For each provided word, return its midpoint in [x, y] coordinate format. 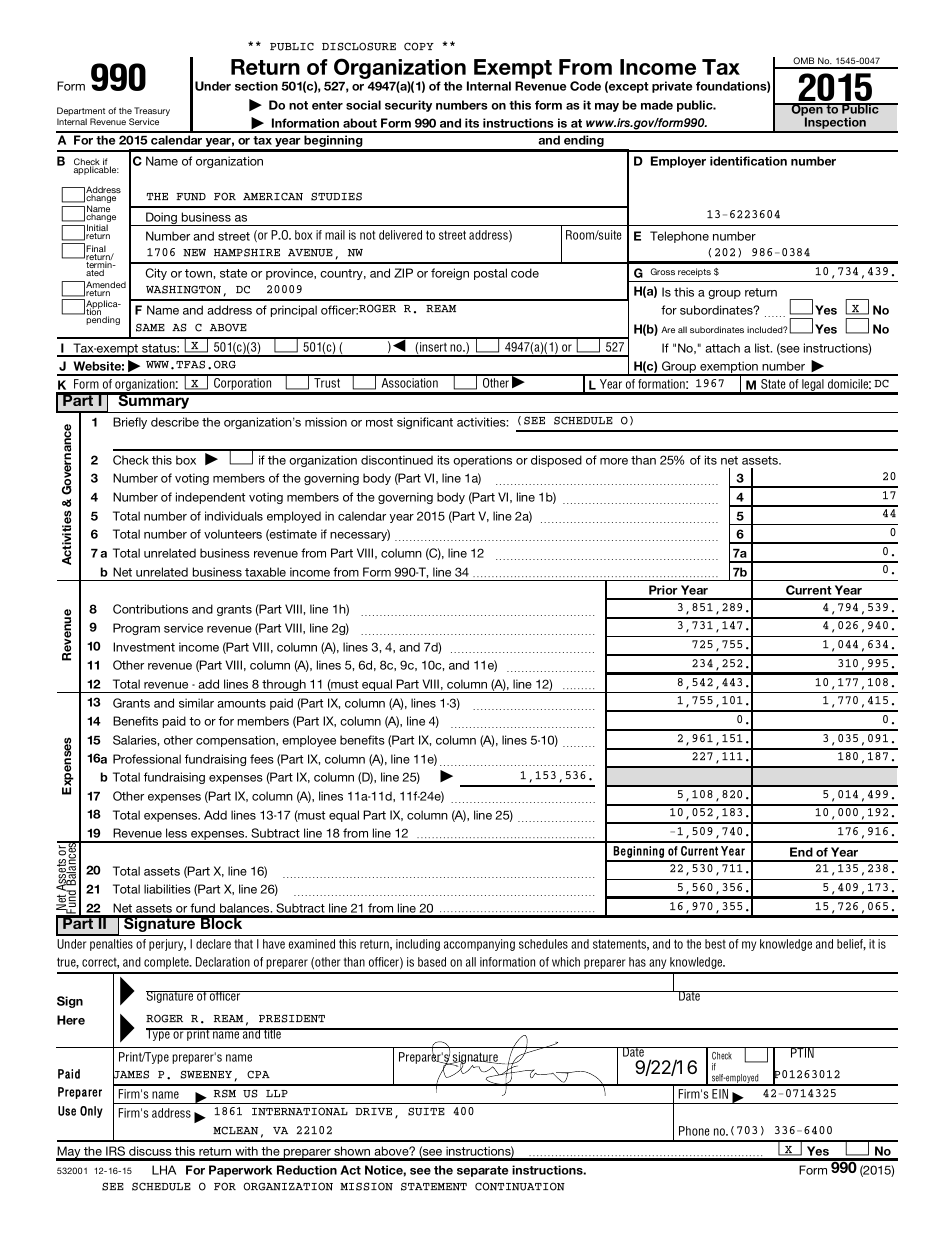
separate [482, 1171]
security [408, 106]
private [672, 87]
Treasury [152, 113]
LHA [164, 1170]
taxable [265, 572]
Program [136, 629]
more [614, 461]
